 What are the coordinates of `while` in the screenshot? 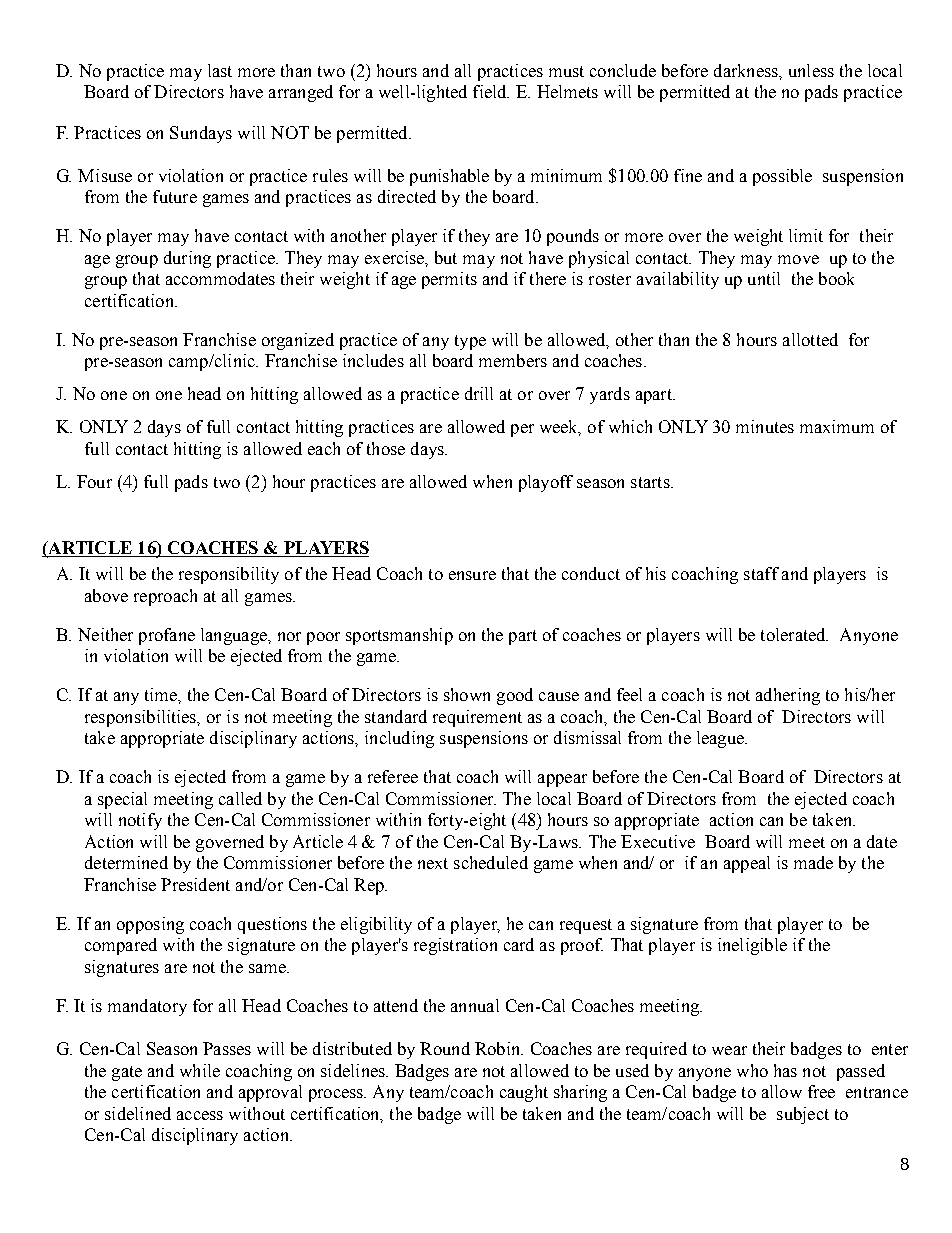 It's located at (200, 1070).
